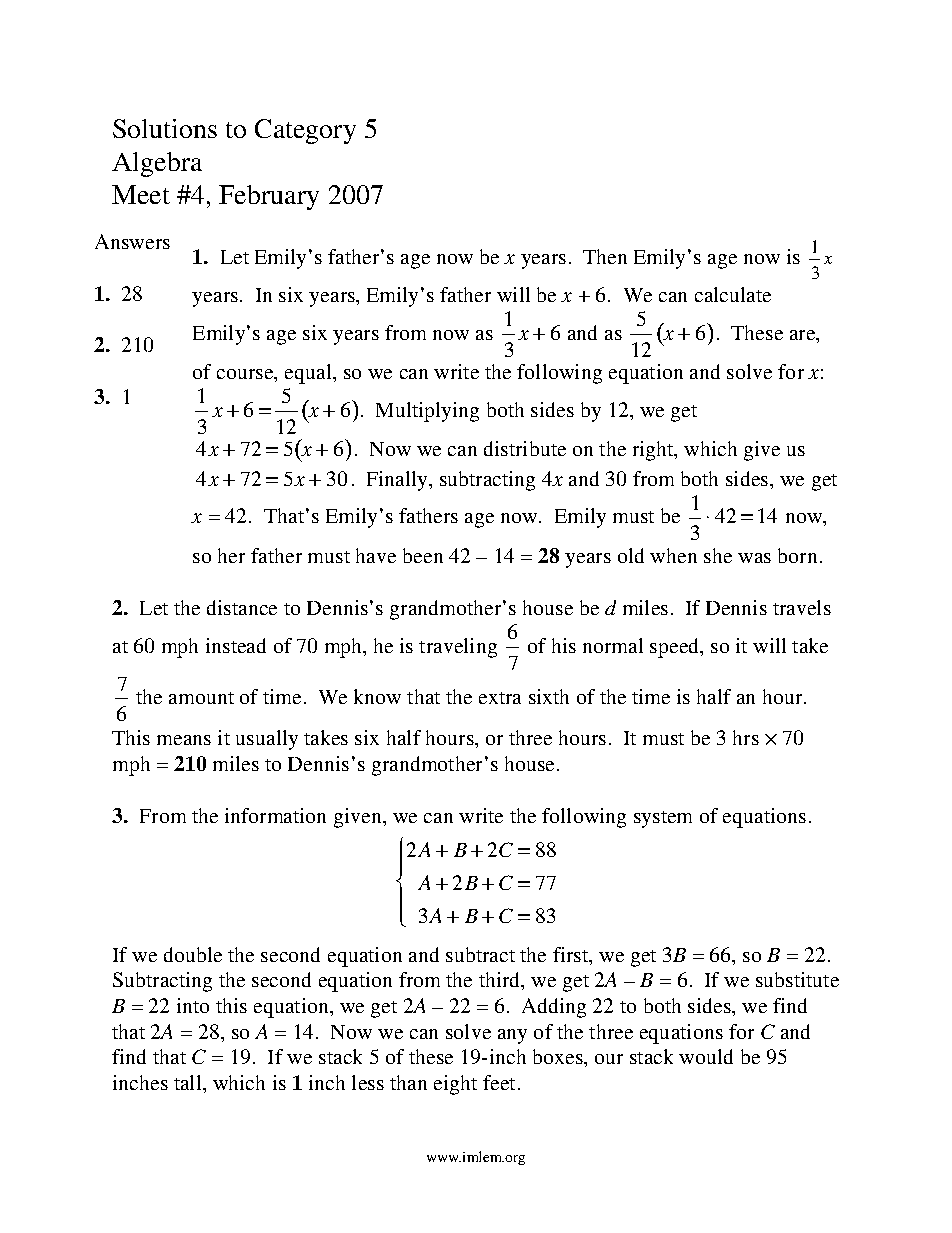  Describe the element at coordinates (455, 1085) in the screenshot. I see `eight` at that location.
